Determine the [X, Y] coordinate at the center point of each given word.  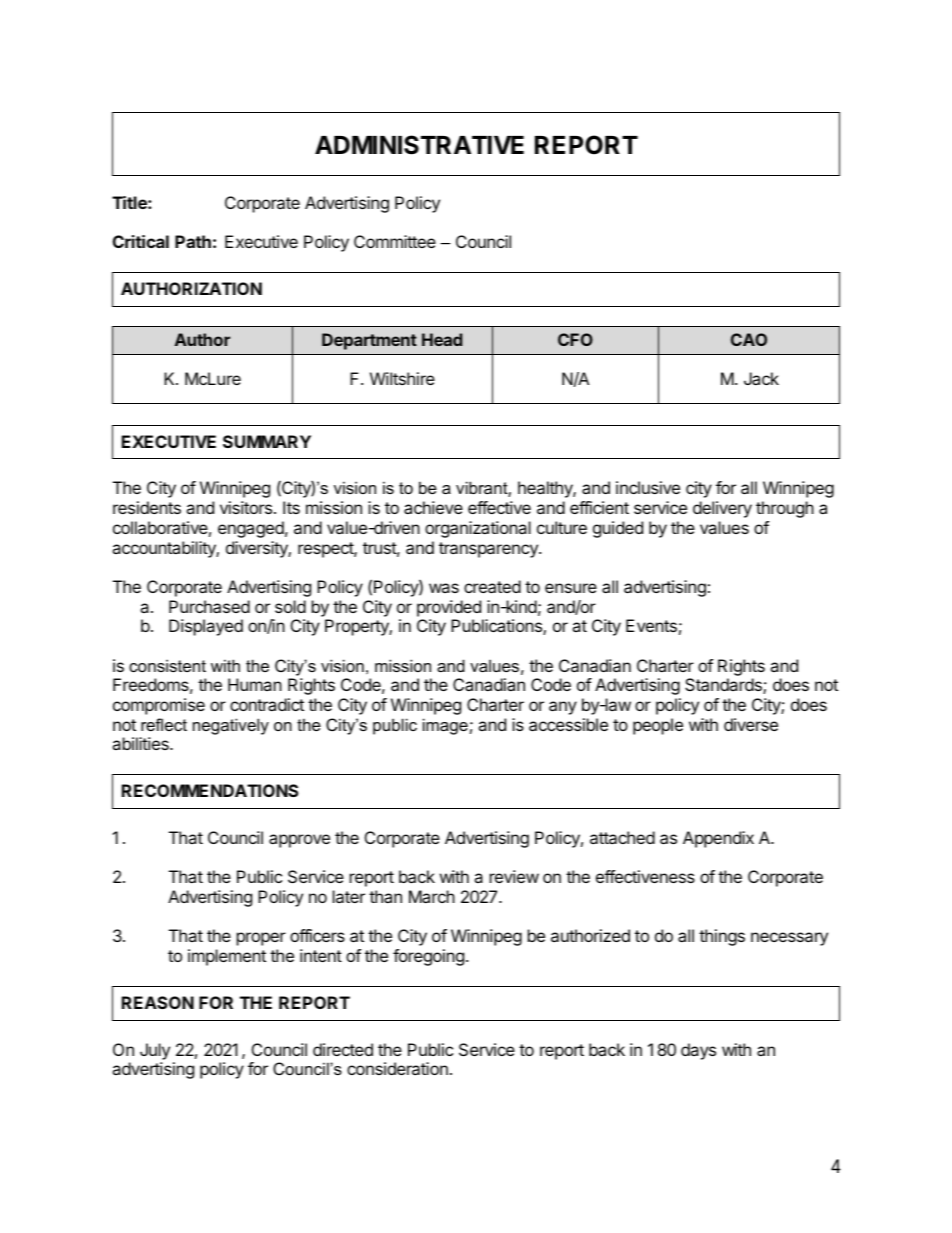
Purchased [209, 606]
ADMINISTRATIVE [419, 145]
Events [651, 625]
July [155, 1051]
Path [193, 241]
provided [449, 608]
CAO [749, 339]
